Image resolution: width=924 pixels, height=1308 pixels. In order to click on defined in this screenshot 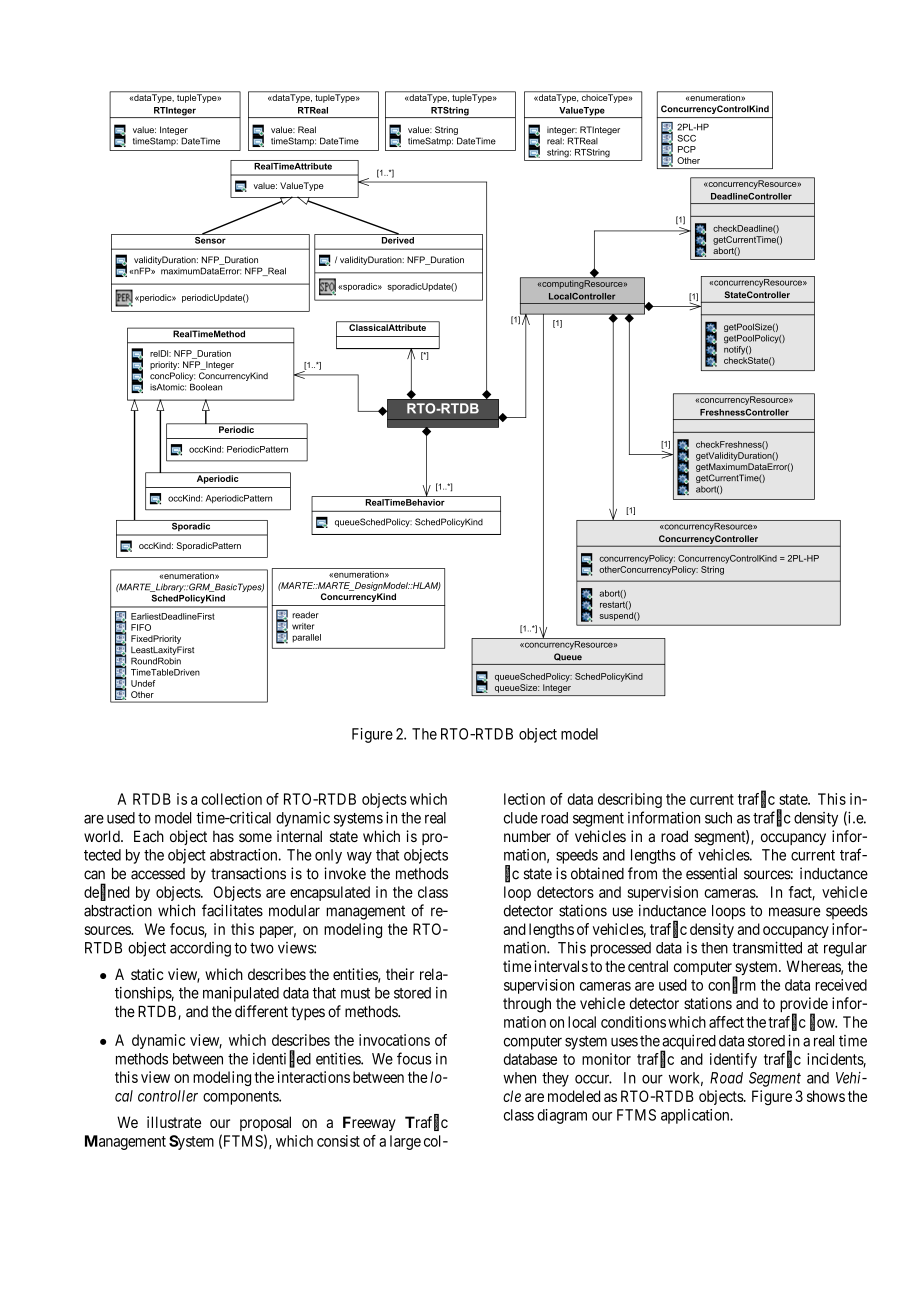, I will do `click(107, 892)`.
